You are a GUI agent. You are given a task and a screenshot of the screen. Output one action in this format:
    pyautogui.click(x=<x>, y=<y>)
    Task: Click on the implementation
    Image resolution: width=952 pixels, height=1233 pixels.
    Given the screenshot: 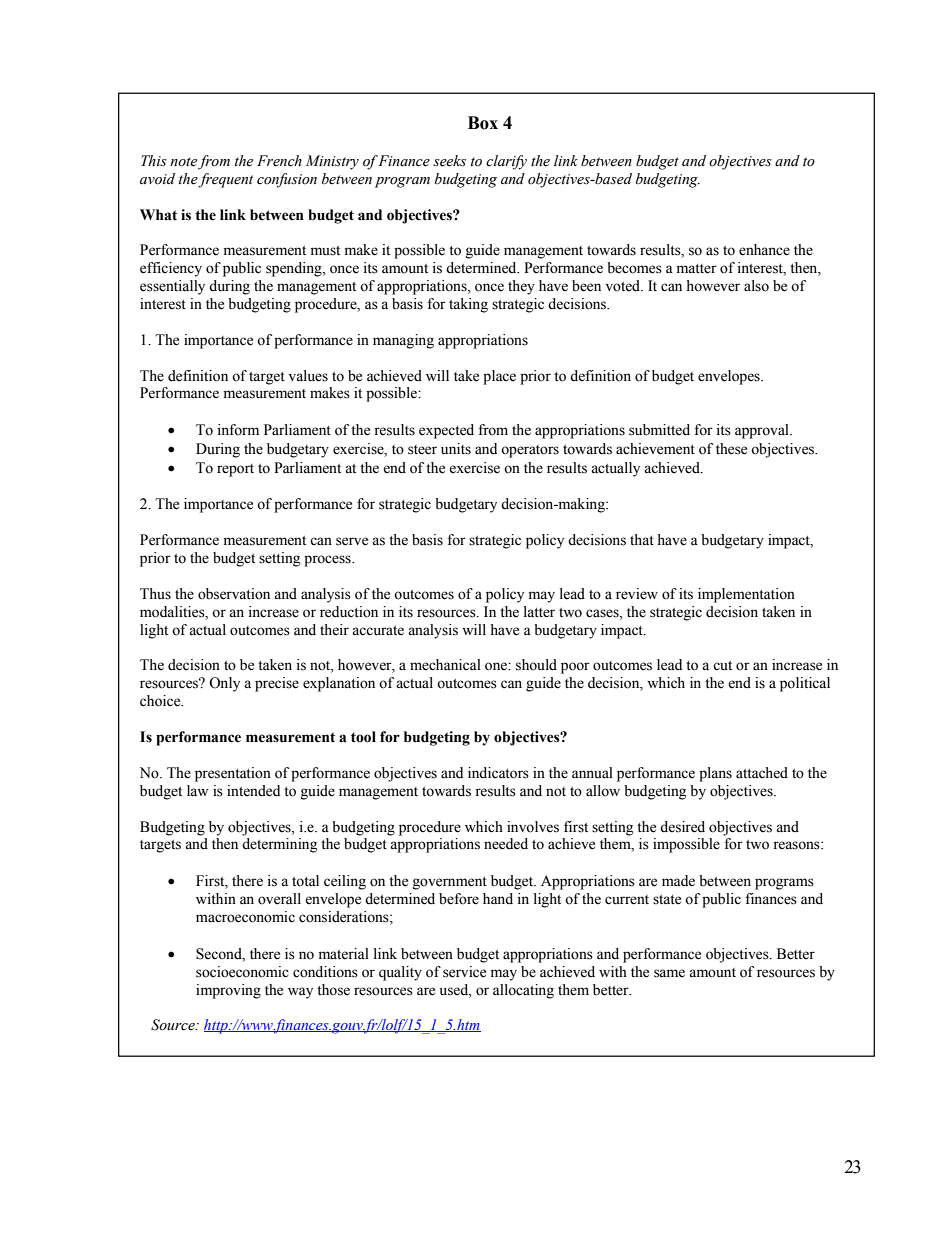 What is the action you would take?
    pyautogui.click(x=746, y=595)
